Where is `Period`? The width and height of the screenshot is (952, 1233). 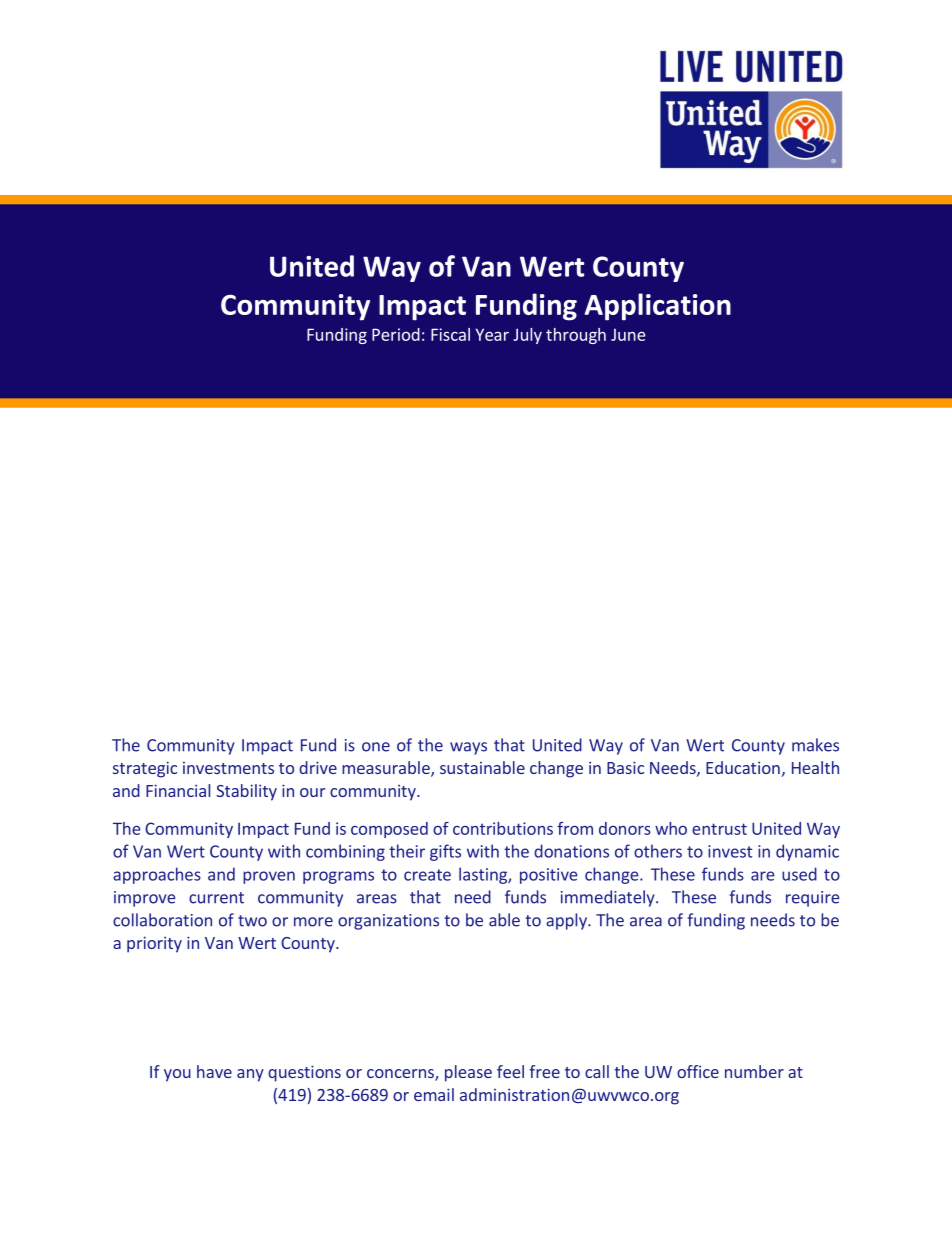 Period is located at coordinates (396, 334).
